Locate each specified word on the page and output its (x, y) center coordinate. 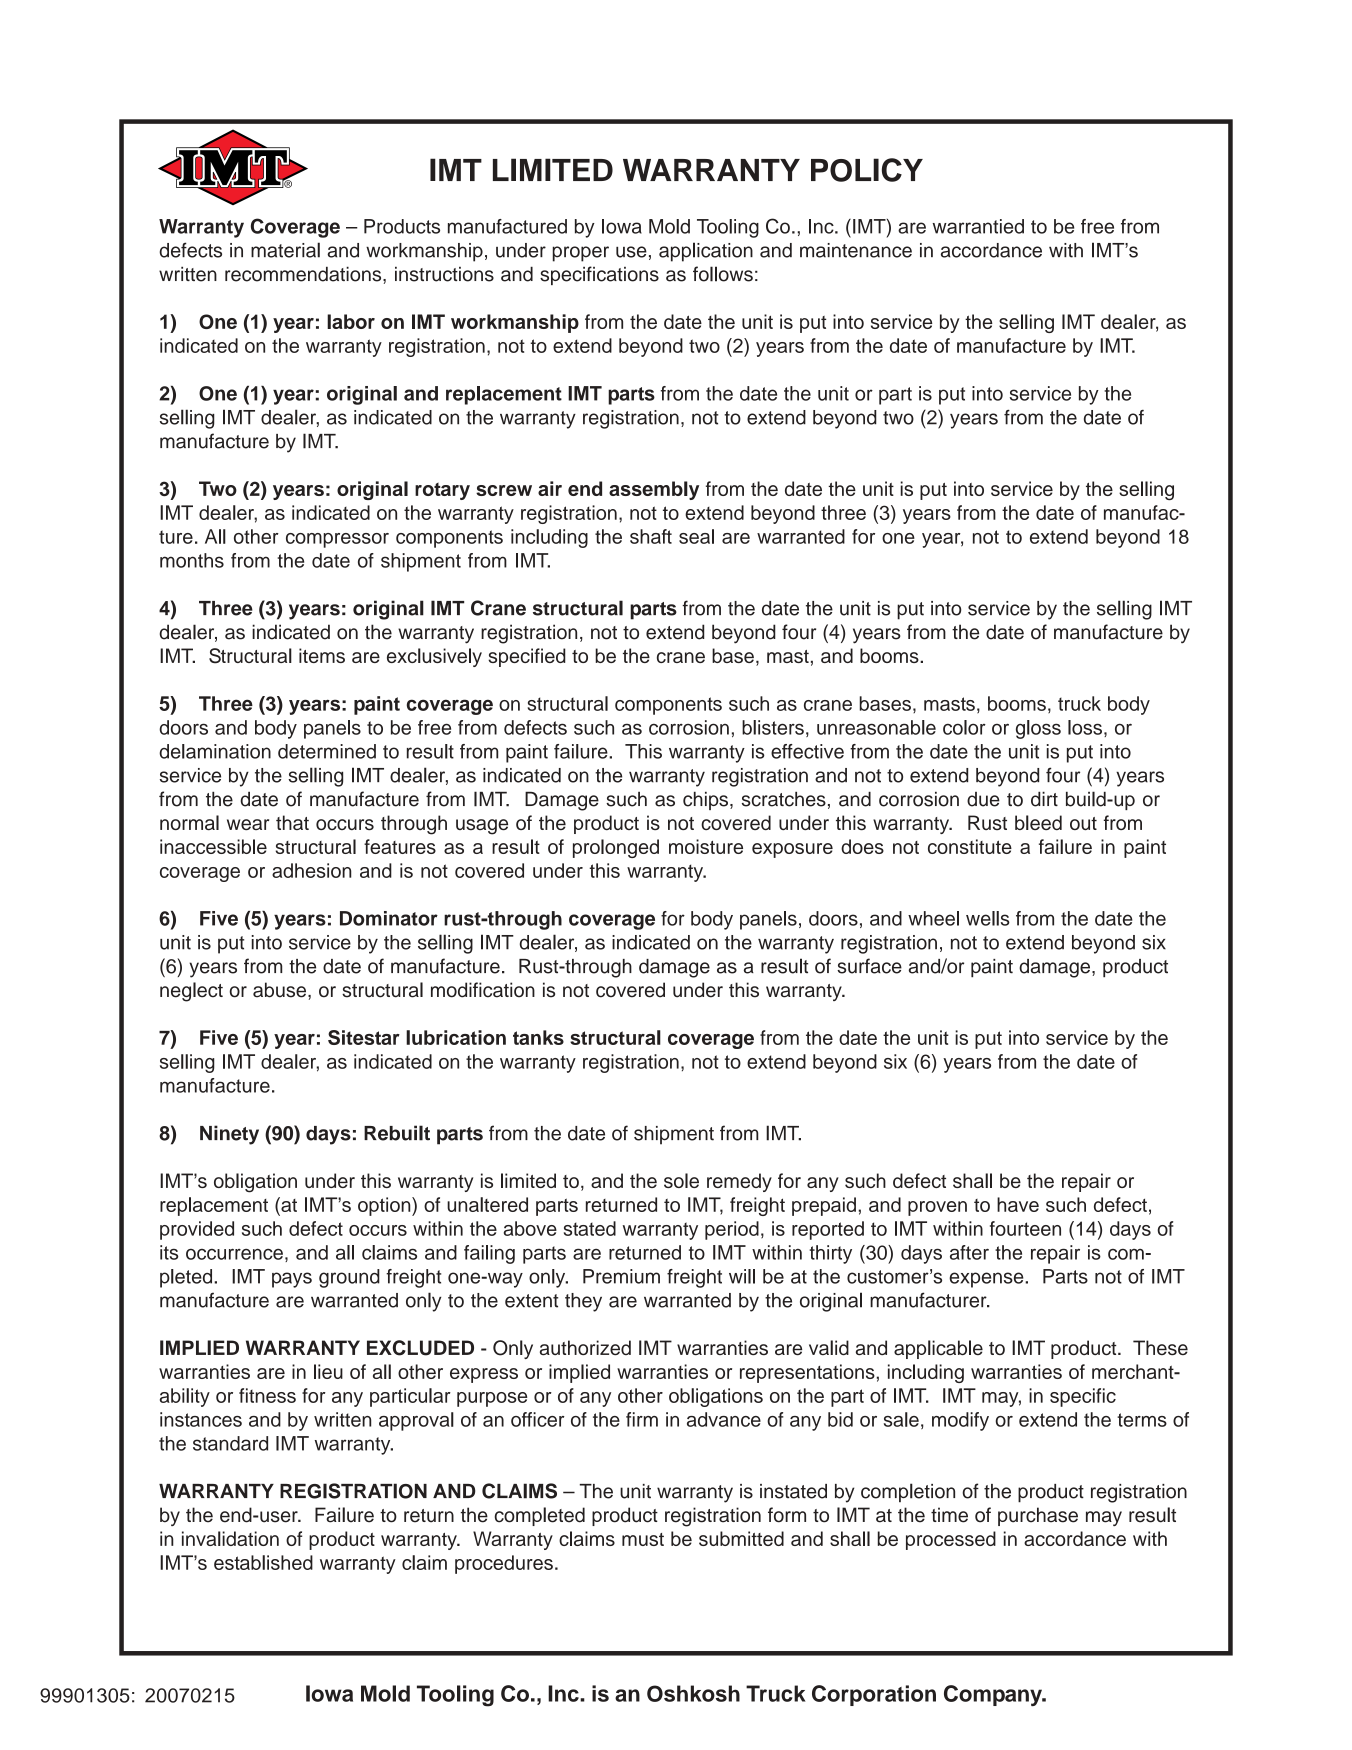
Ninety (229, 1135)
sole (681, 1180)
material (285, 250)
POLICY (867, 170)
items (322, 655)
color (964, 727)
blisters (773, 727)
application (706, 252)
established (263, 1562)
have (1018, 1204)
